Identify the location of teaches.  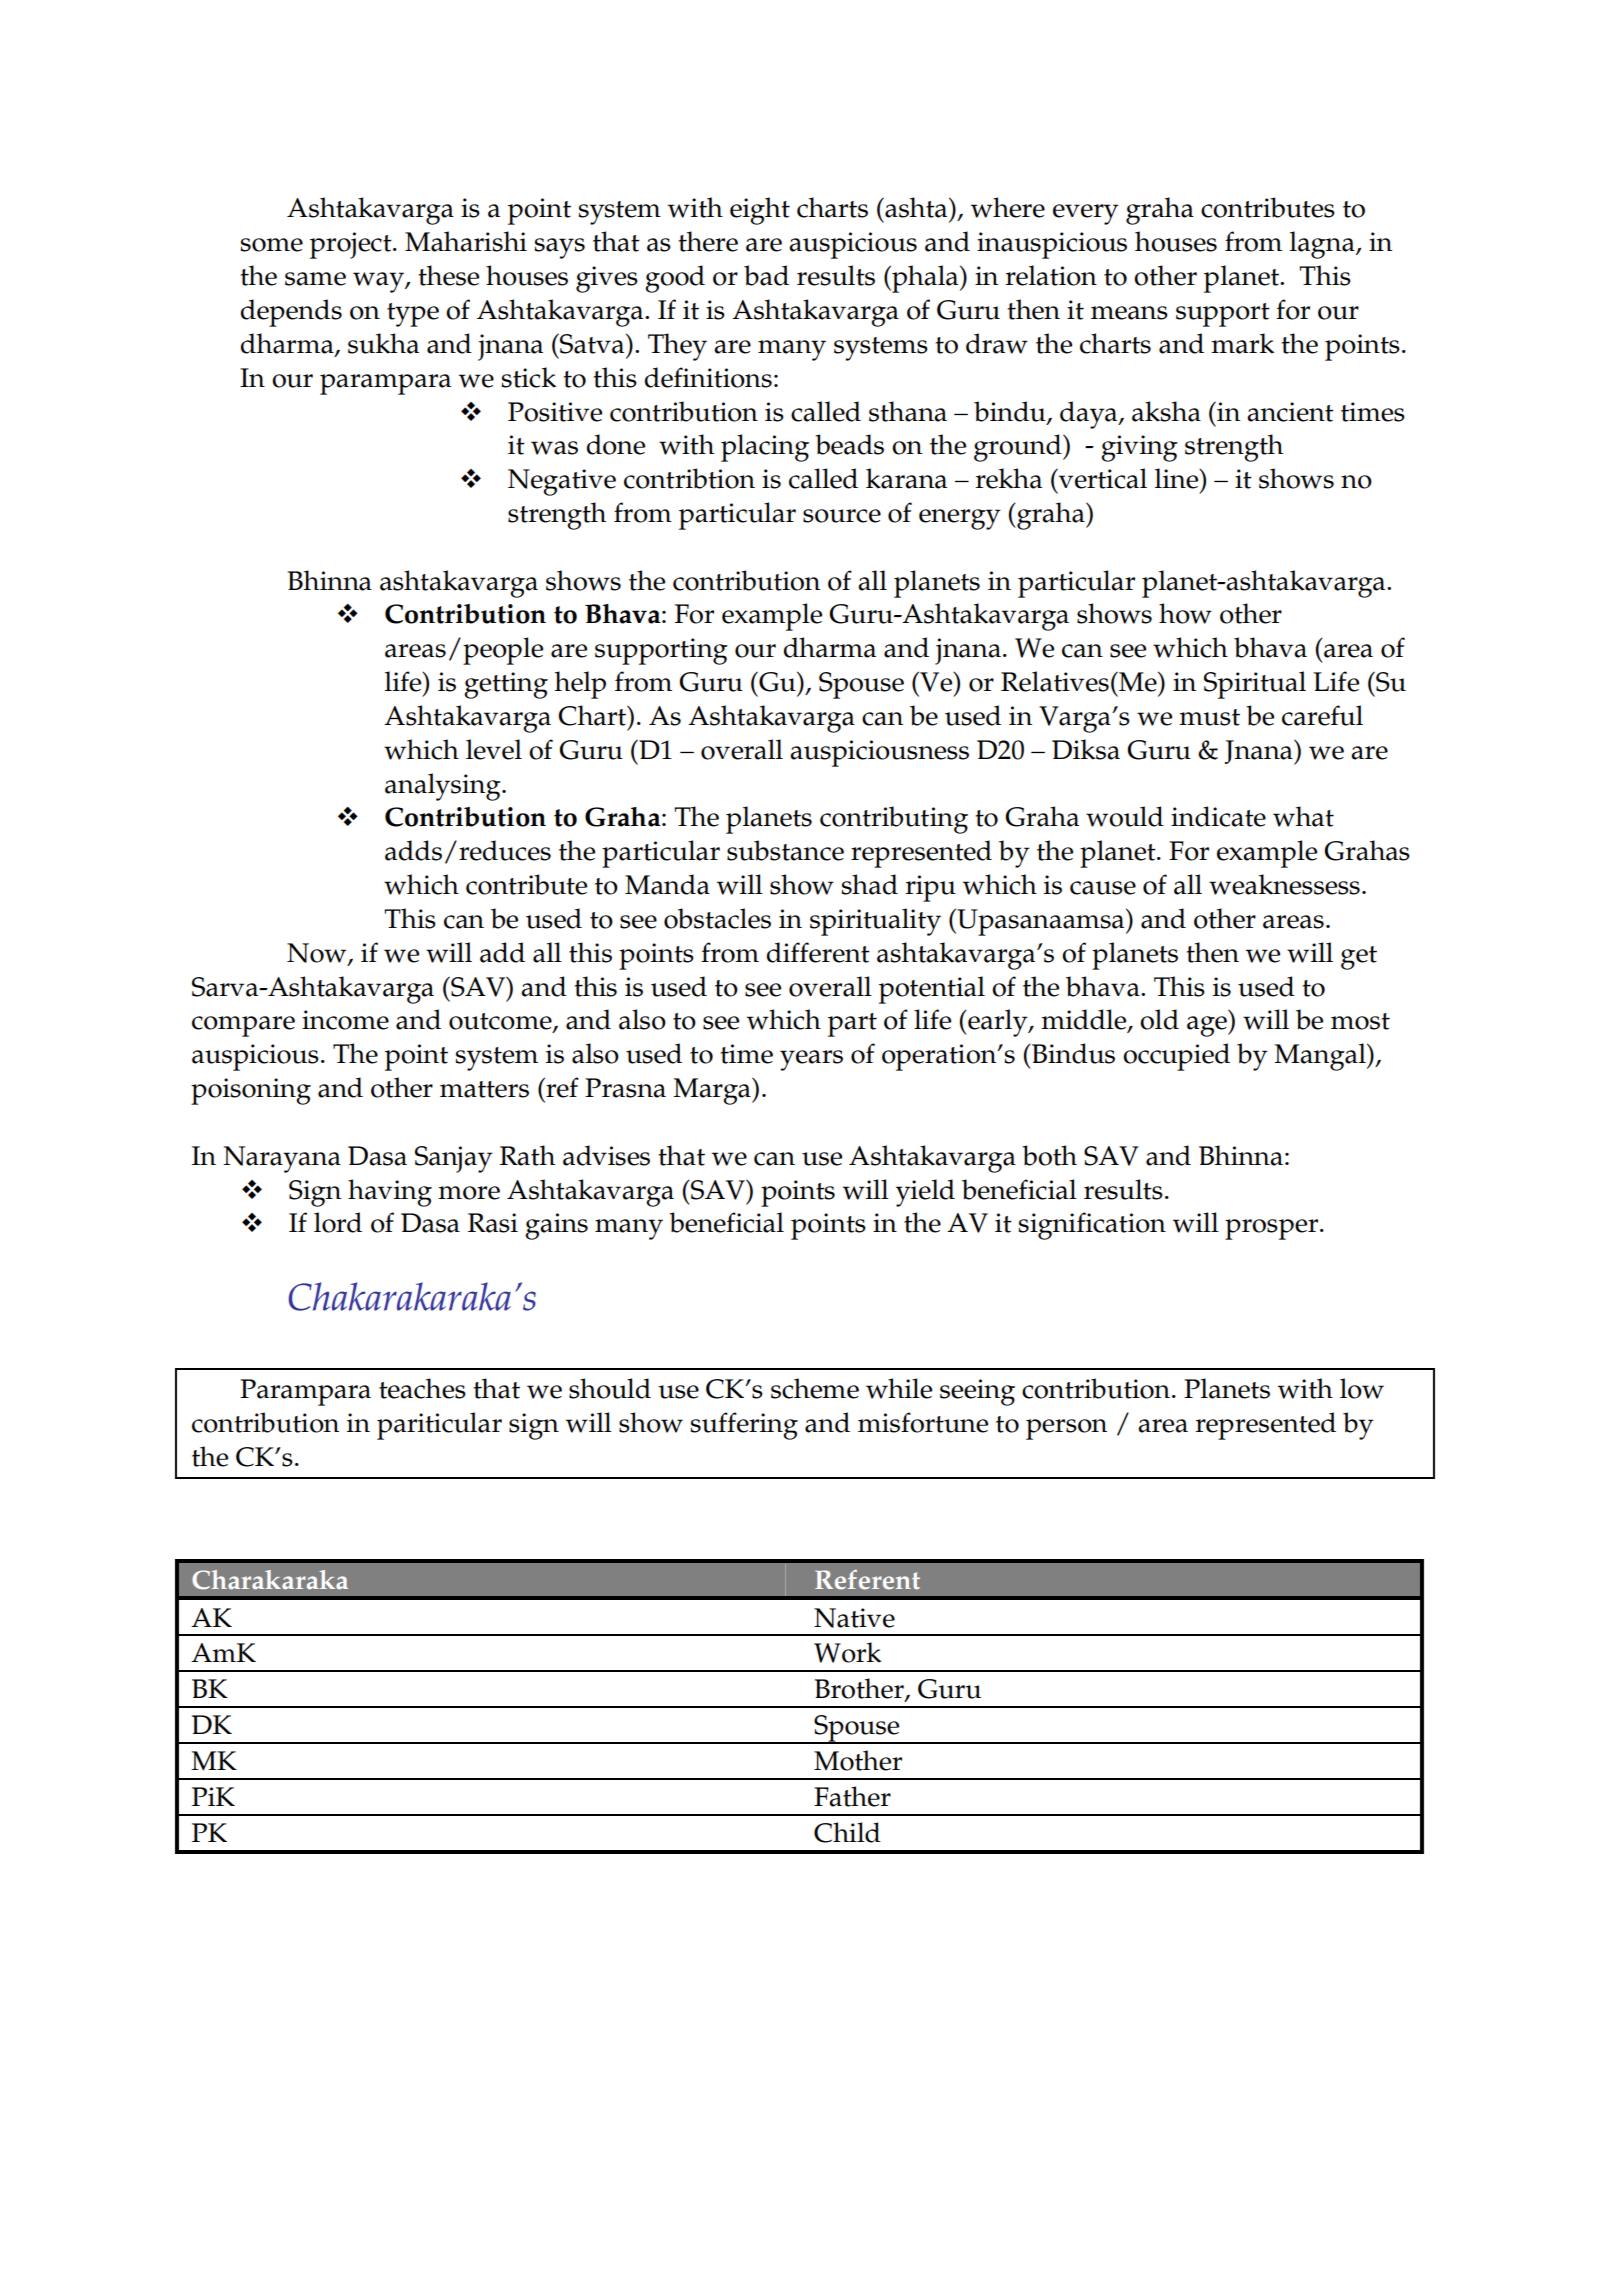
(422, 1388).
